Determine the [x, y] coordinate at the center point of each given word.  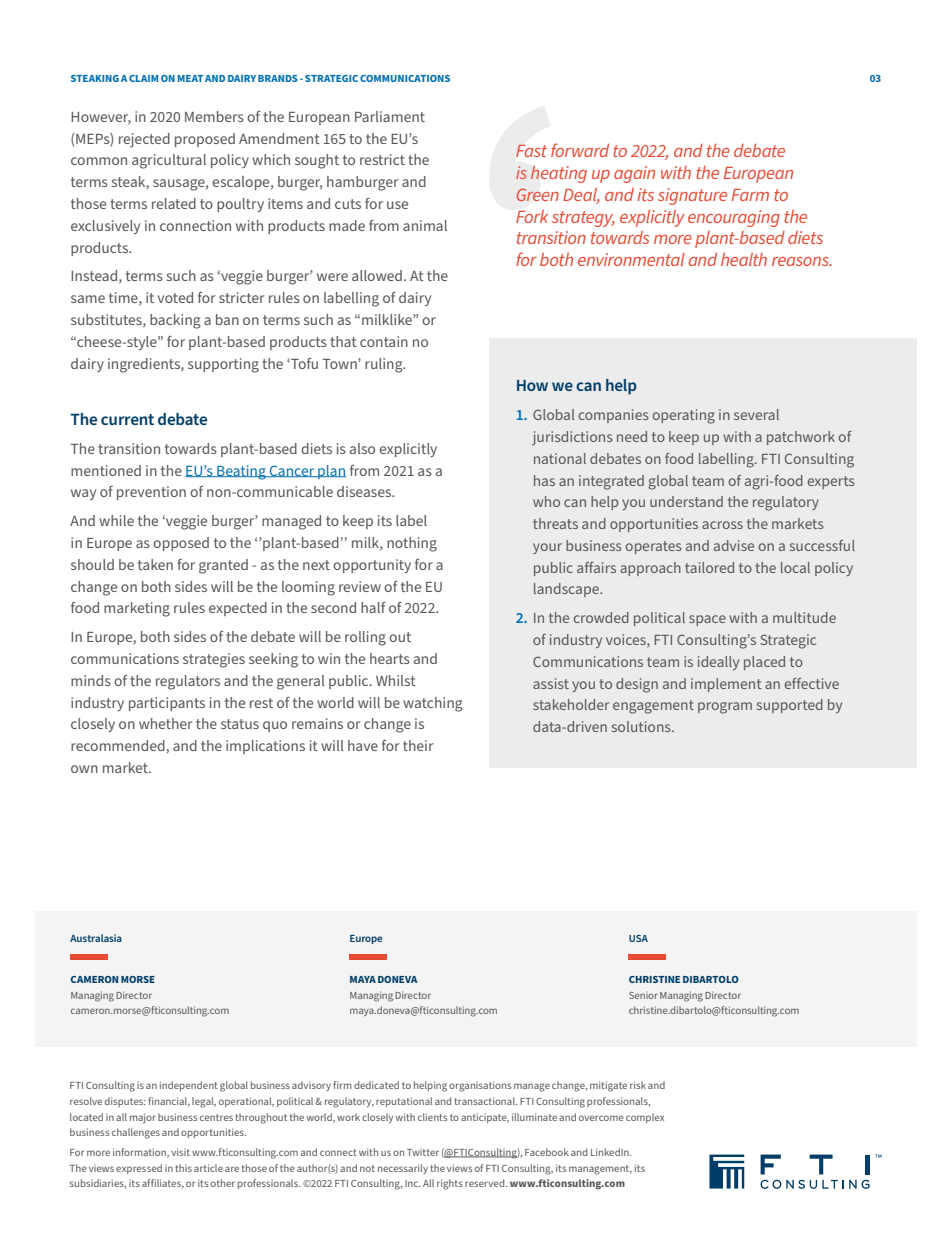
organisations [480, 1086]
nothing [412, 544]
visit [180, 1152]
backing [175, 321]
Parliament [390, 116]
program [725, 708]
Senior [643, 995]
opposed [181, 544]
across [722, 525]
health [744, 259]
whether [166, 723]
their [418, 745]
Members [214, 116]
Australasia [96, 938]
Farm [750, 195]
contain [384, 341]
